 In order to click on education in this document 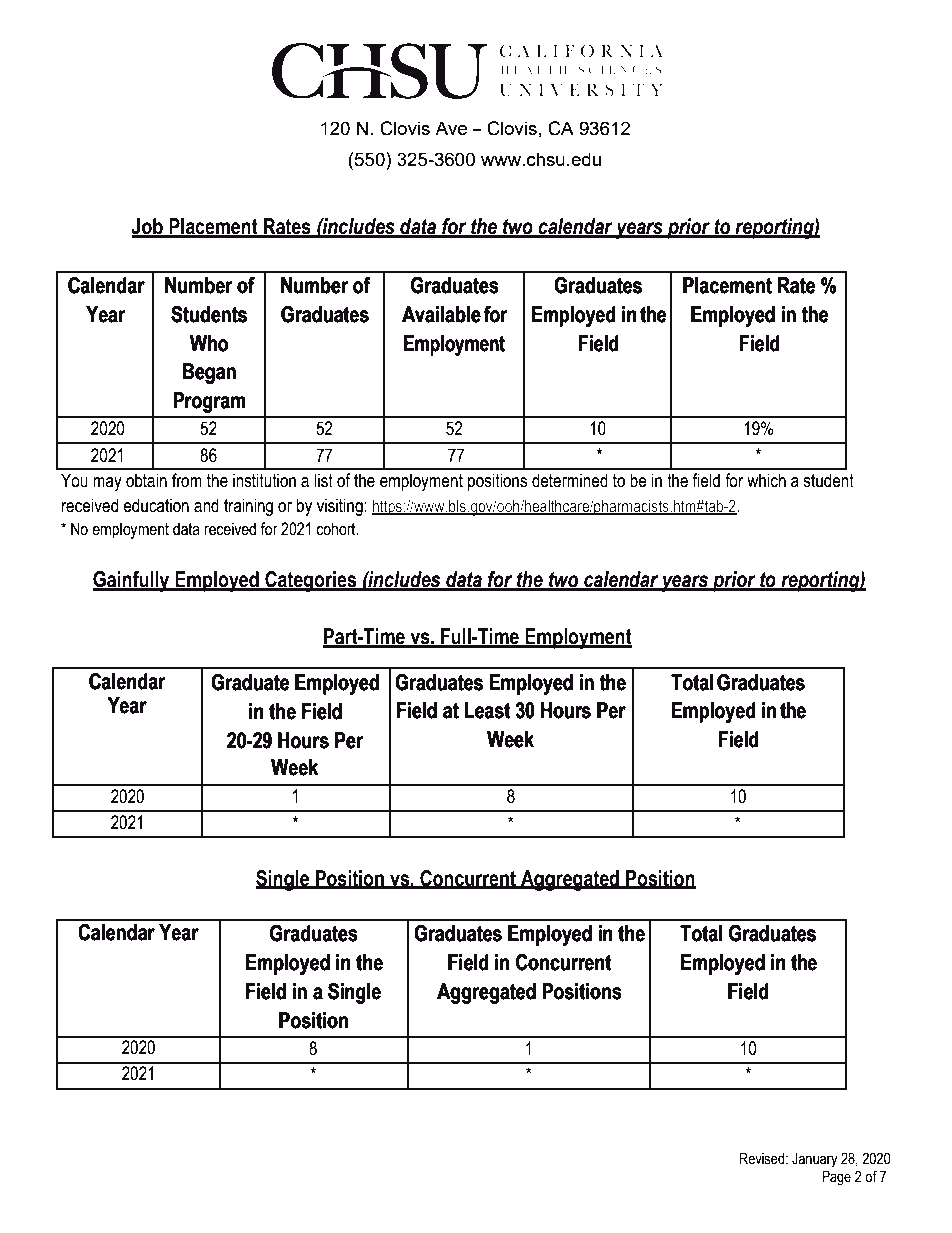, I will do `click(156, 505)`.
